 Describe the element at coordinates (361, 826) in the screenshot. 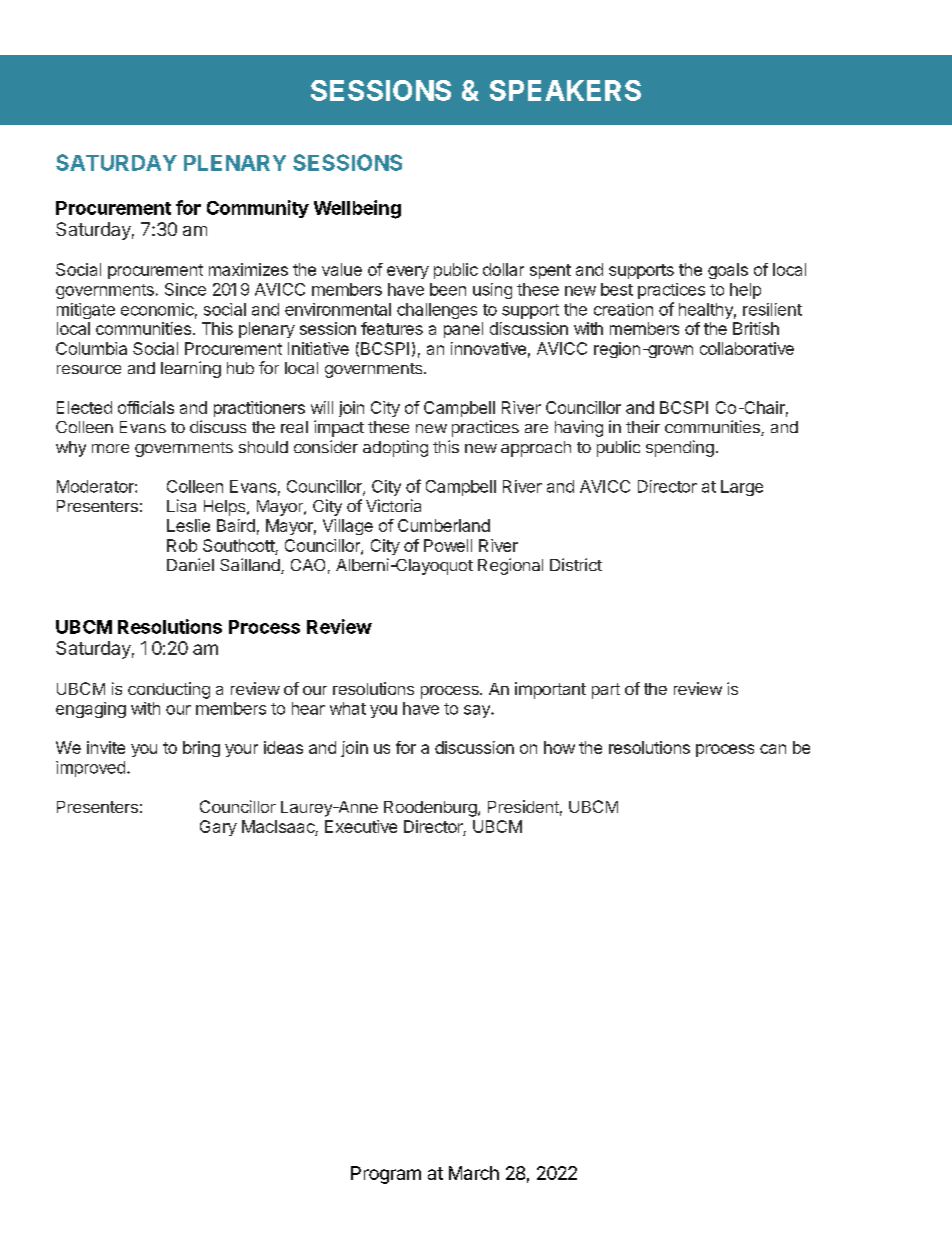

I see `Executive` at that location.
